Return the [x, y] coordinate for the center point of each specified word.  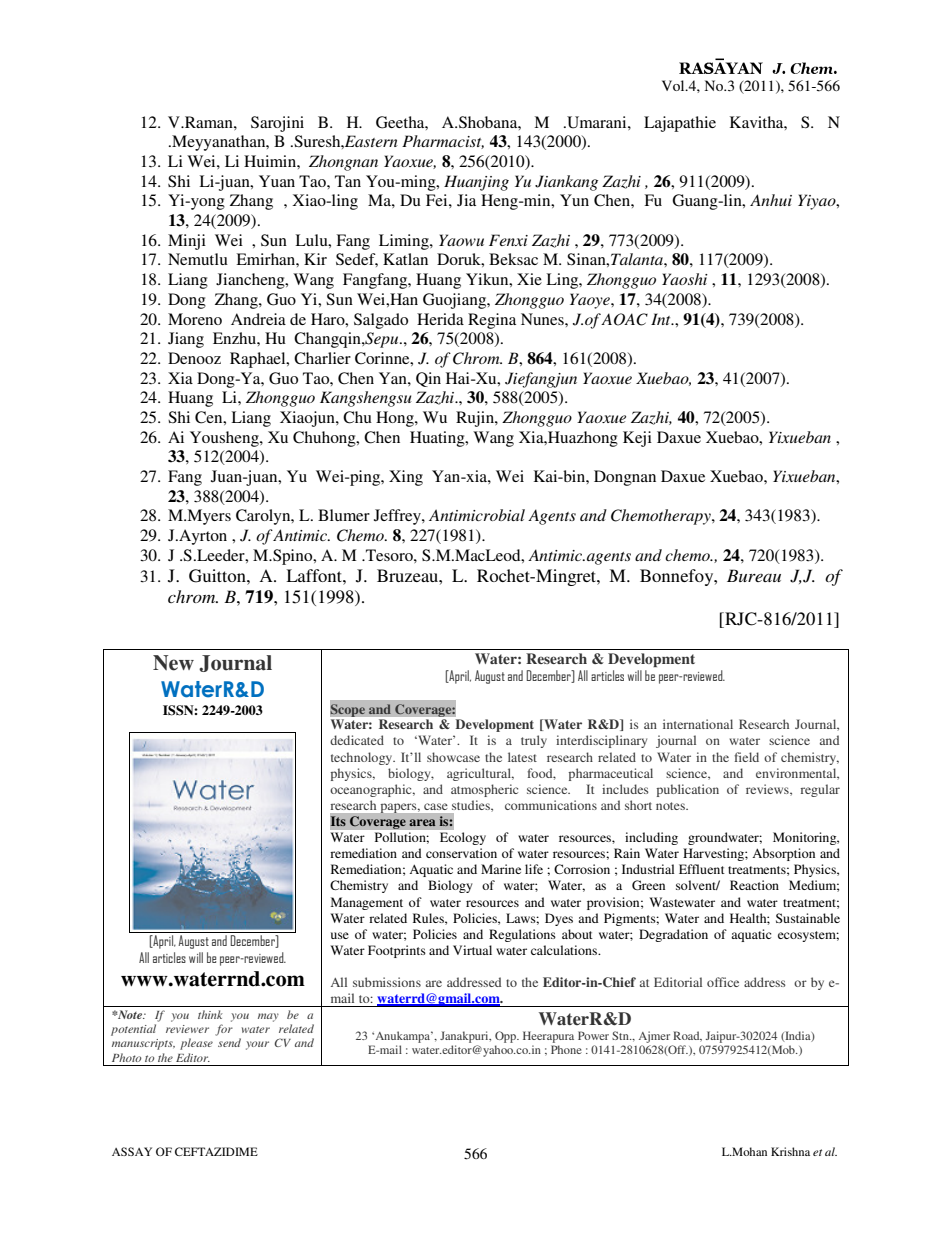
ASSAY [132, 1151]
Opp [506, 1037]
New [173, 663]
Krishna [790, 1151]
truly [534, 741]
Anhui [771, 200]
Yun [574, 200]
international [698, 724]
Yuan [277, 181]
